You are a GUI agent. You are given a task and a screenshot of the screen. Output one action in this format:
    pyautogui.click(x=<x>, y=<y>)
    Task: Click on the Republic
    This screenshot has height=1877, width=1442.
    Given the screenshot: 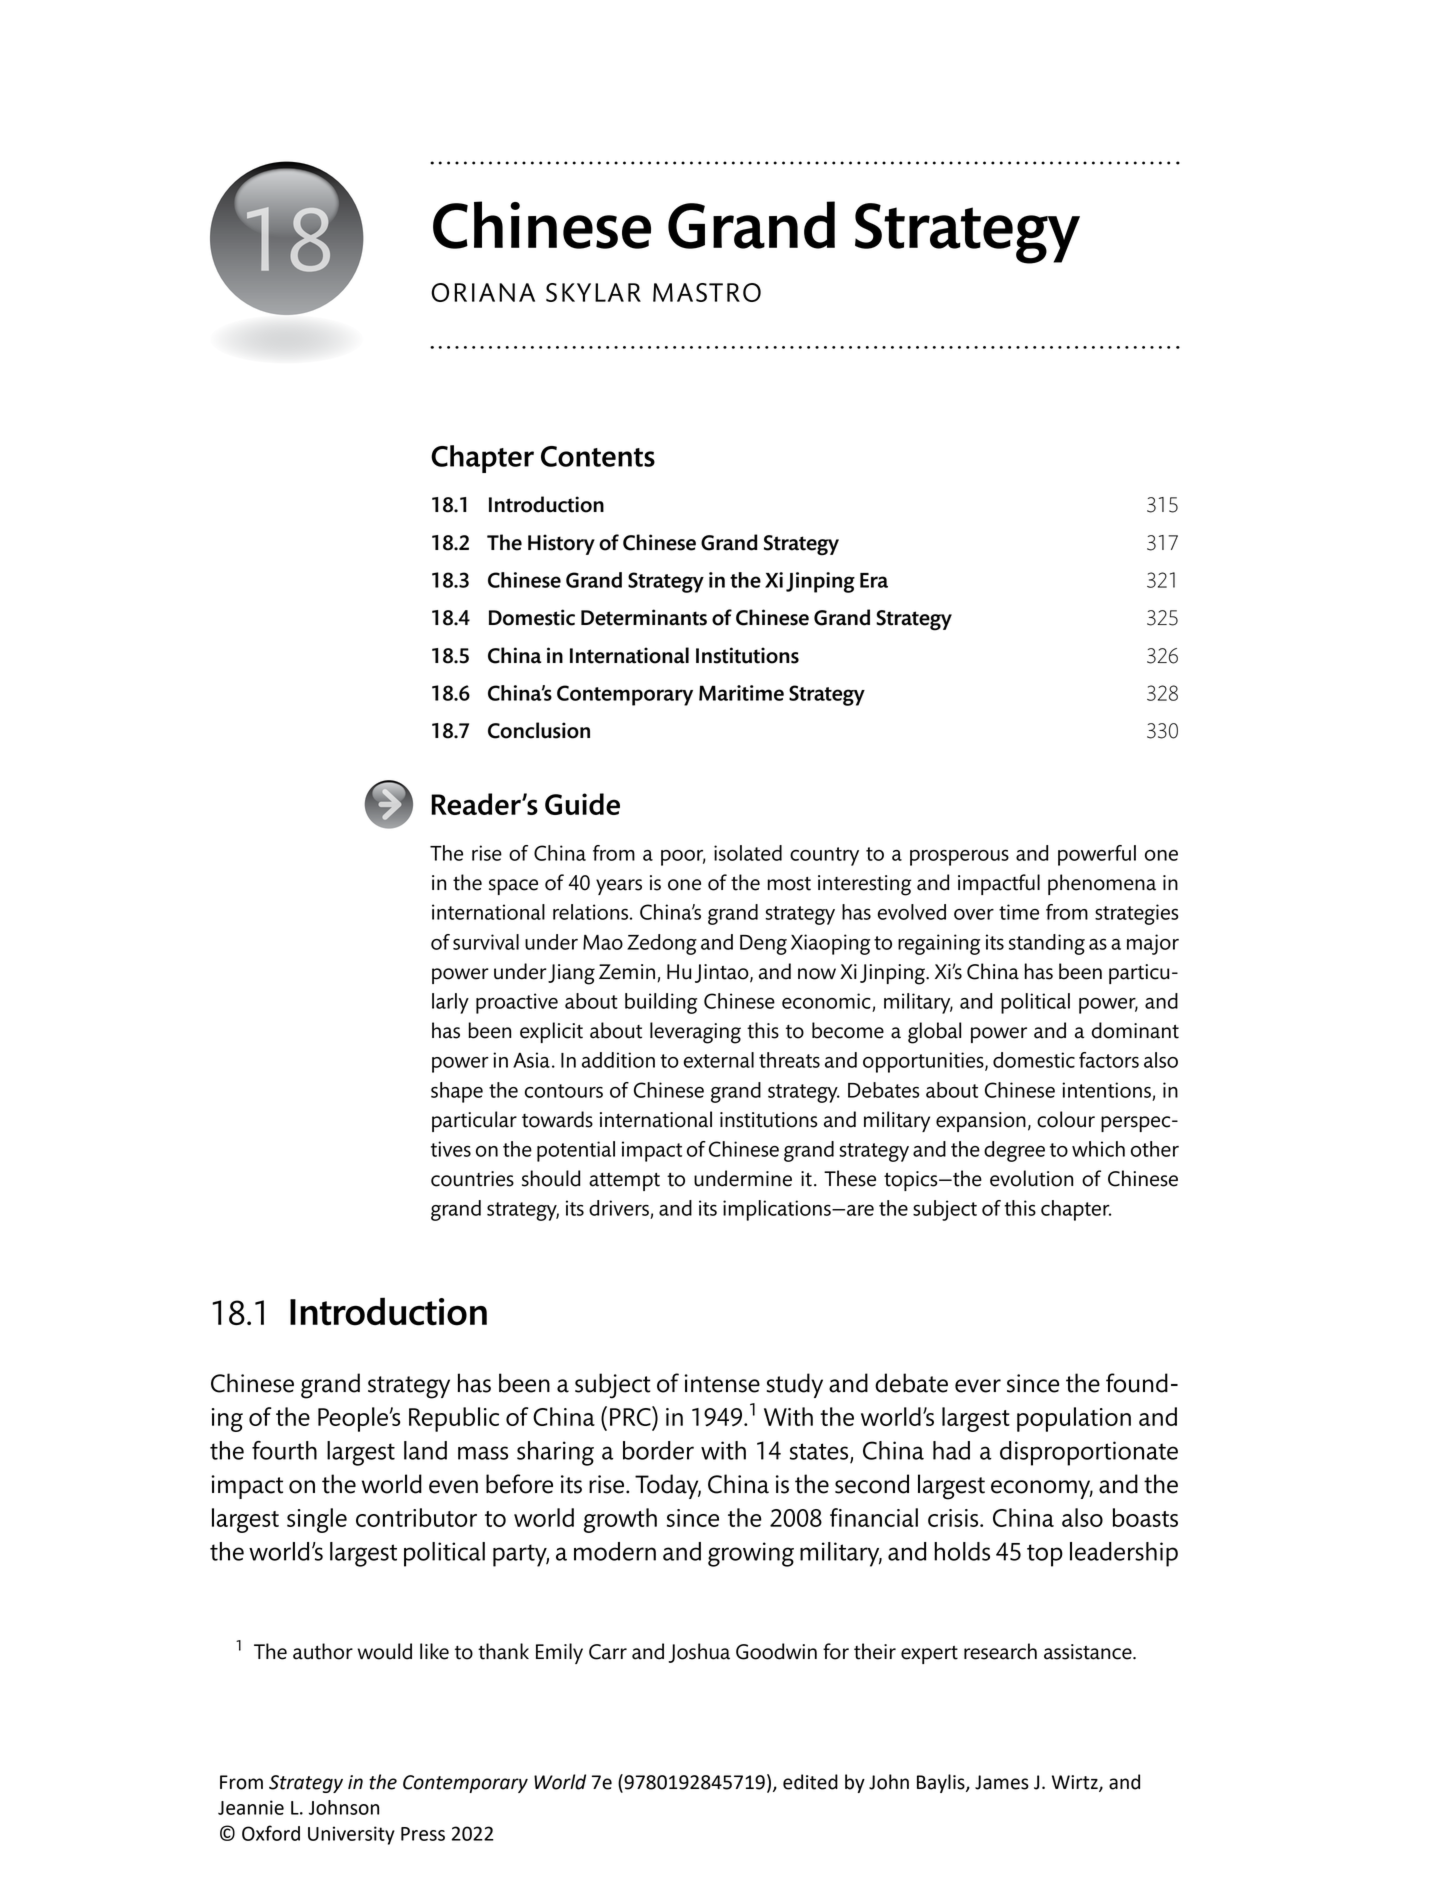 What is the action you would take?
    pyautogui.click(x=454, y=1419)
